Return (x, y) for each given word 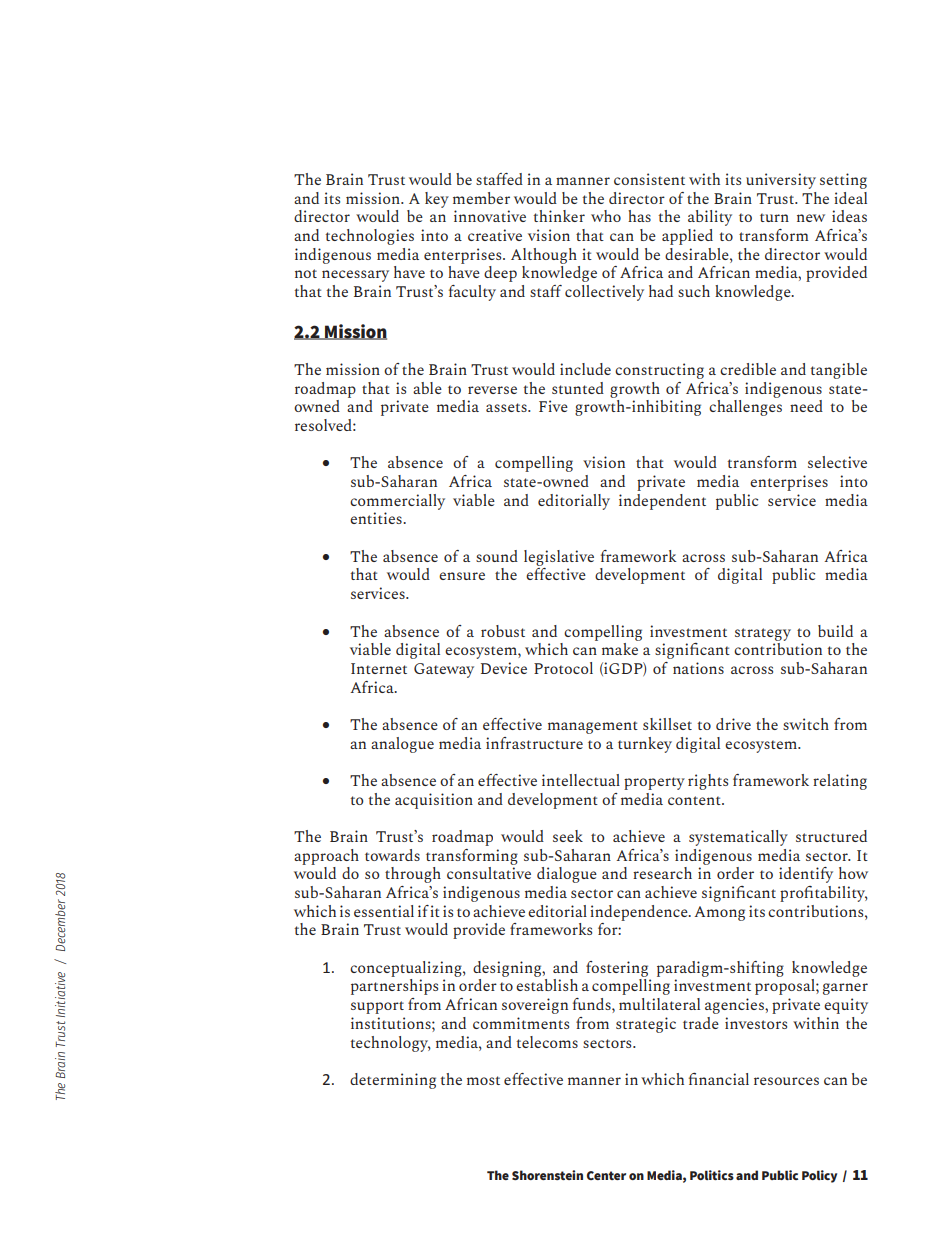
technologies (369, 237)
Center (606, 1175)
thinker (559, 216)
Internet (379, 668)
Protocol (563, 668)
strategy (763, 634)
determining (393, 1081)
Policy (819, 1176)
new (811, 218)
